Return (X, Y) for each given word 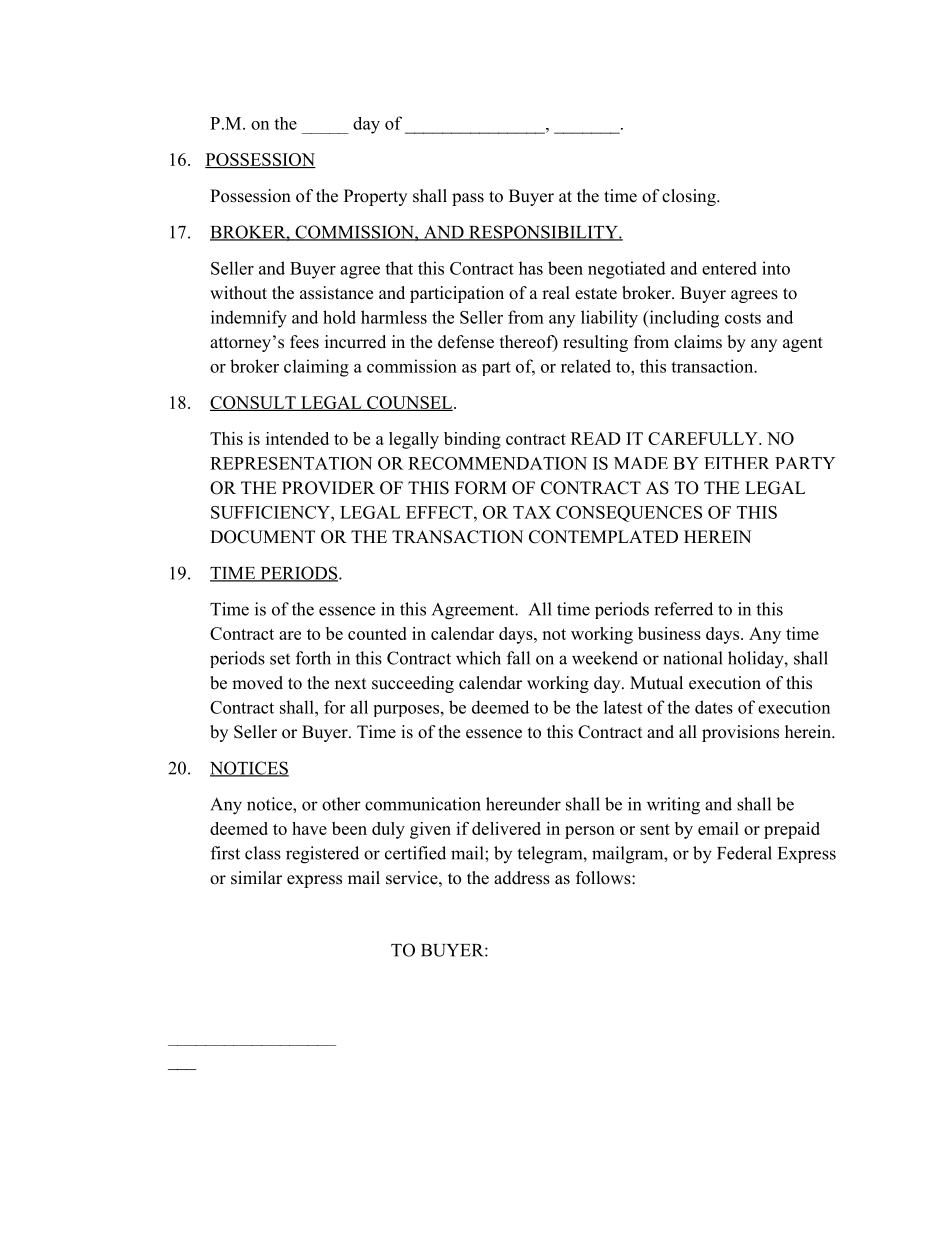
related (586, 366)
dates (714, 707)
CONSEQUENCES (629, 514)
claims (698, 342)
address (522, 878)
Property (375, 197)
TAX (532, 512)
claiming (316, 368)
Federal (744, 853)
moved (257, 683)
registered (322, 855)
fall (518, 658)
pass (468, 199)
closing (690, 197)
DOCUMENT (262, 537)
